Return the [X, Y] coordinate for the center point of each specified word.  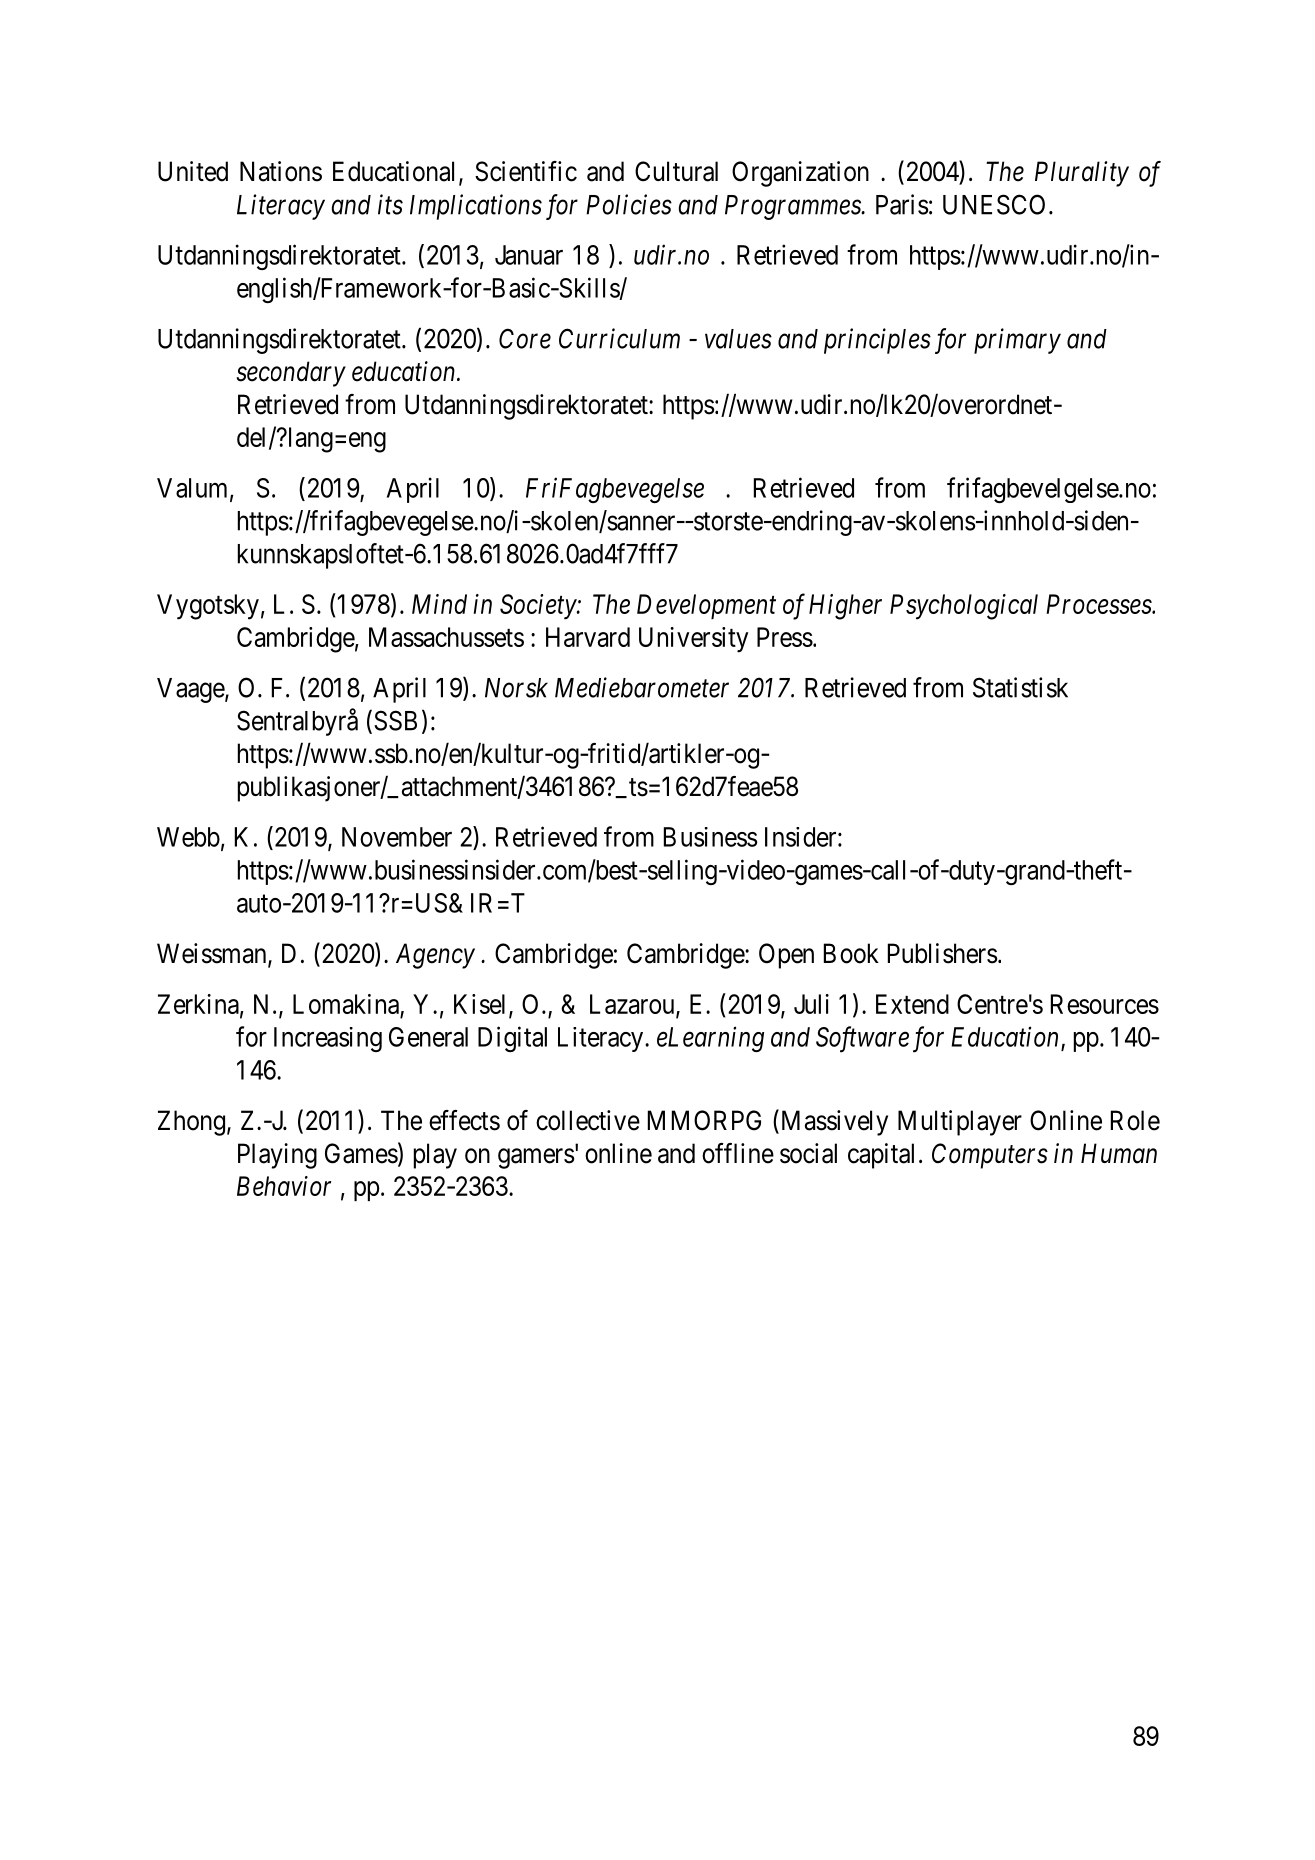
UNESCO [994, 204]
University [693, 640]
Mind [439, 604]
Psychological [964, 607]
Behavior [284, 1186]
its [390, 204]
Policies [629, 204]
